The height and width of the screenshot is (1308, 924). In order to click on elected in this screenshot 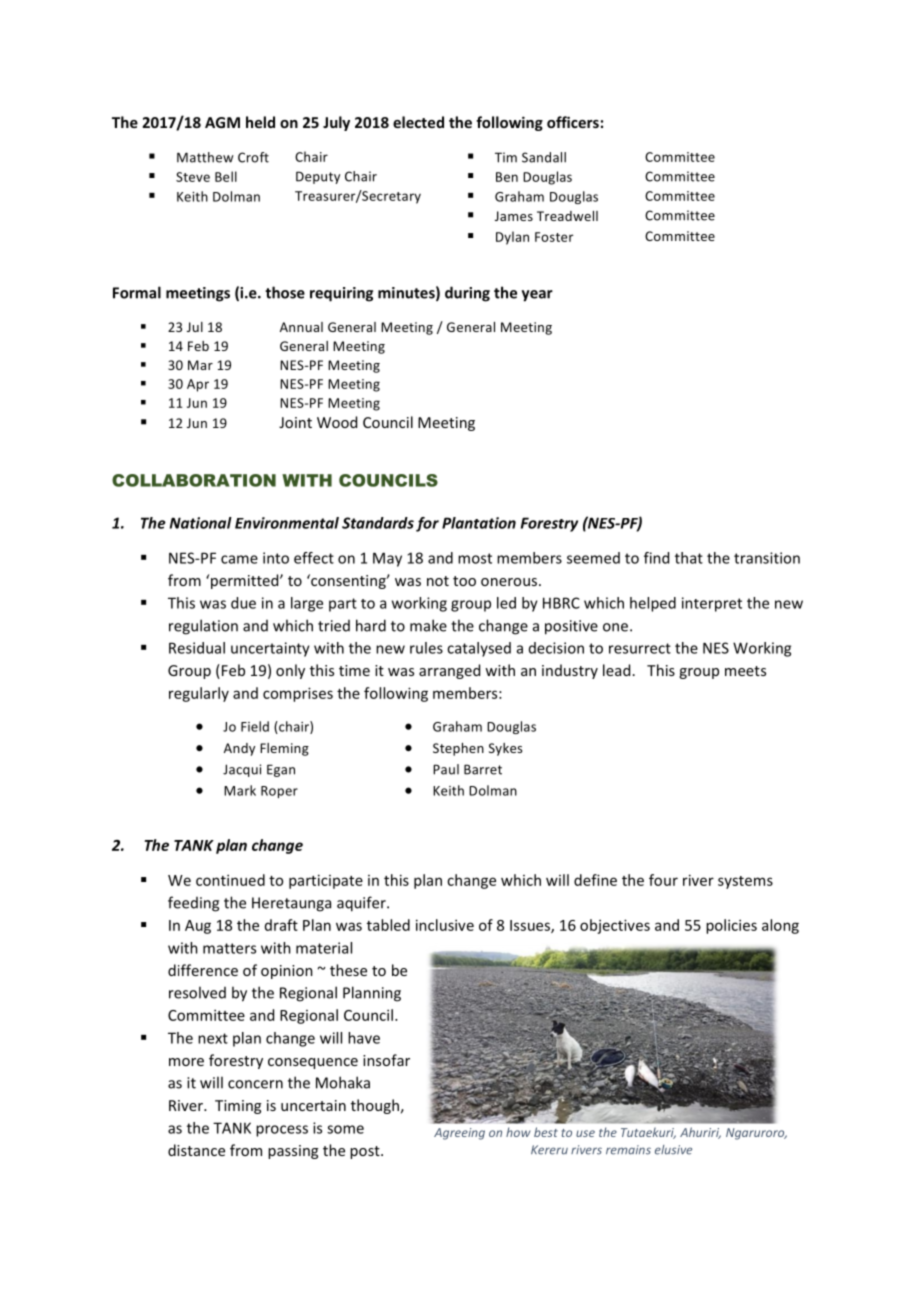, I will do `click(418, 122)`.
